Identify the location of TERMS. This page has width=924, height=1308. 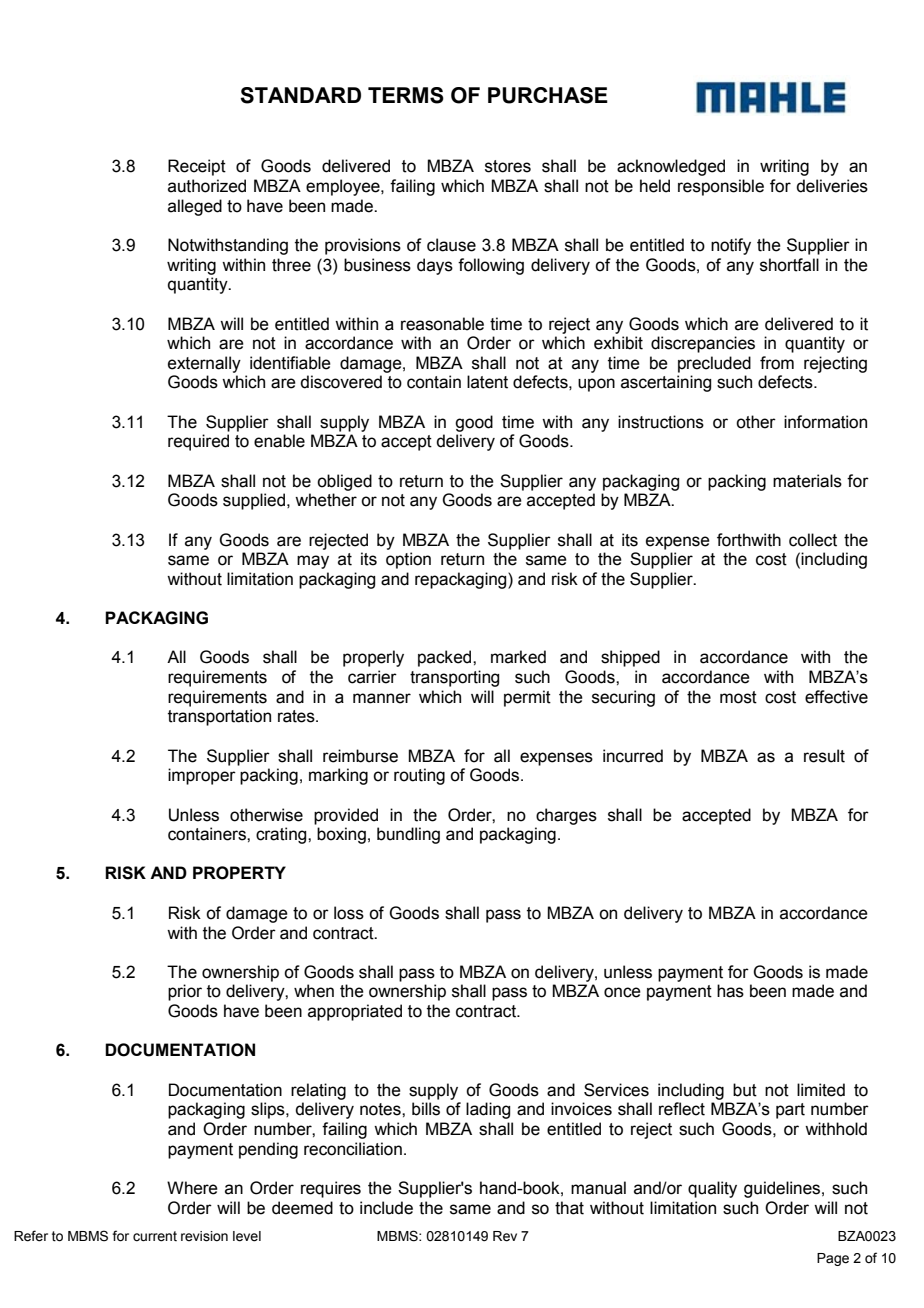
(406, 95).
